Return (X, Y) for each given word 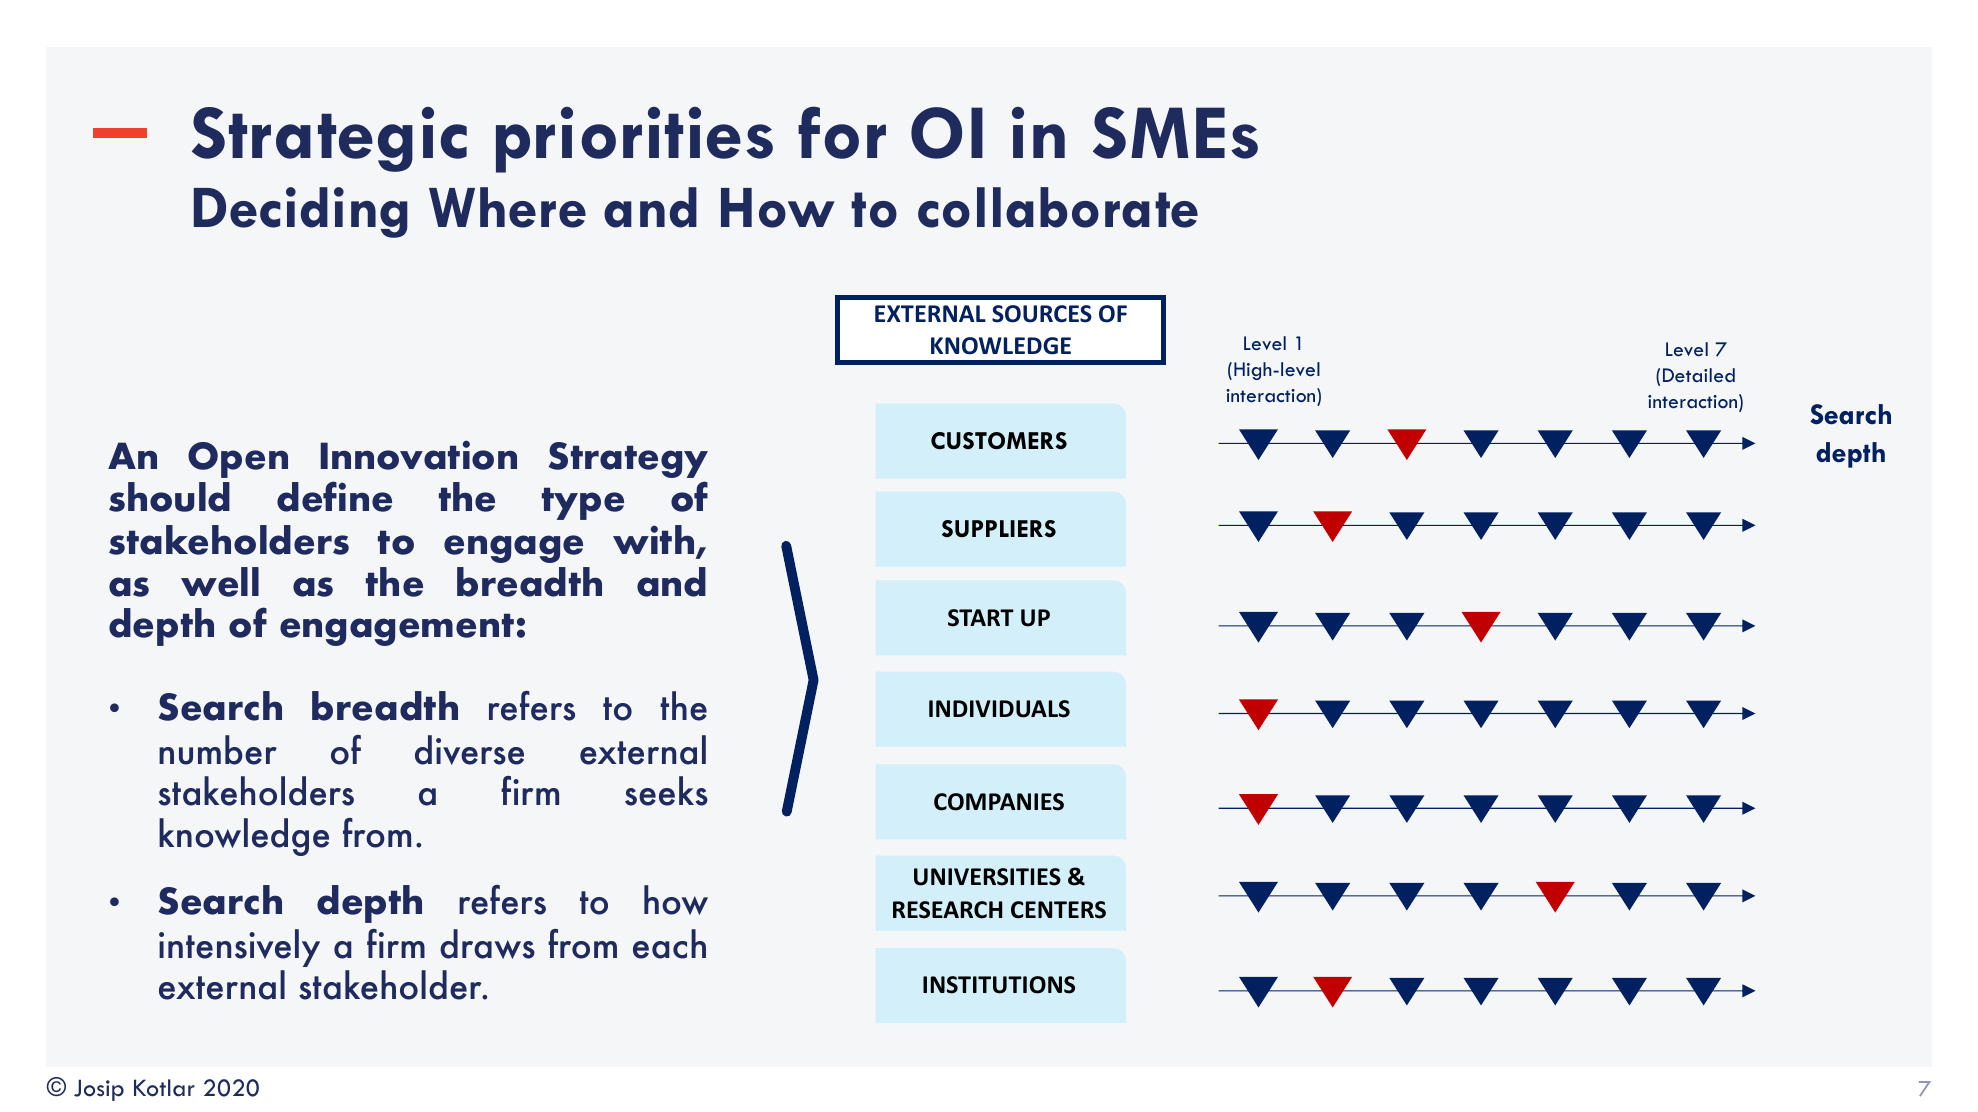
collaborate (1058, 207)
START (981, 618)
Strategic (329, 139)
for (842, 132)
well (220, 582)
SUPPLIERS (999, 528)
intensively (239, 948)
